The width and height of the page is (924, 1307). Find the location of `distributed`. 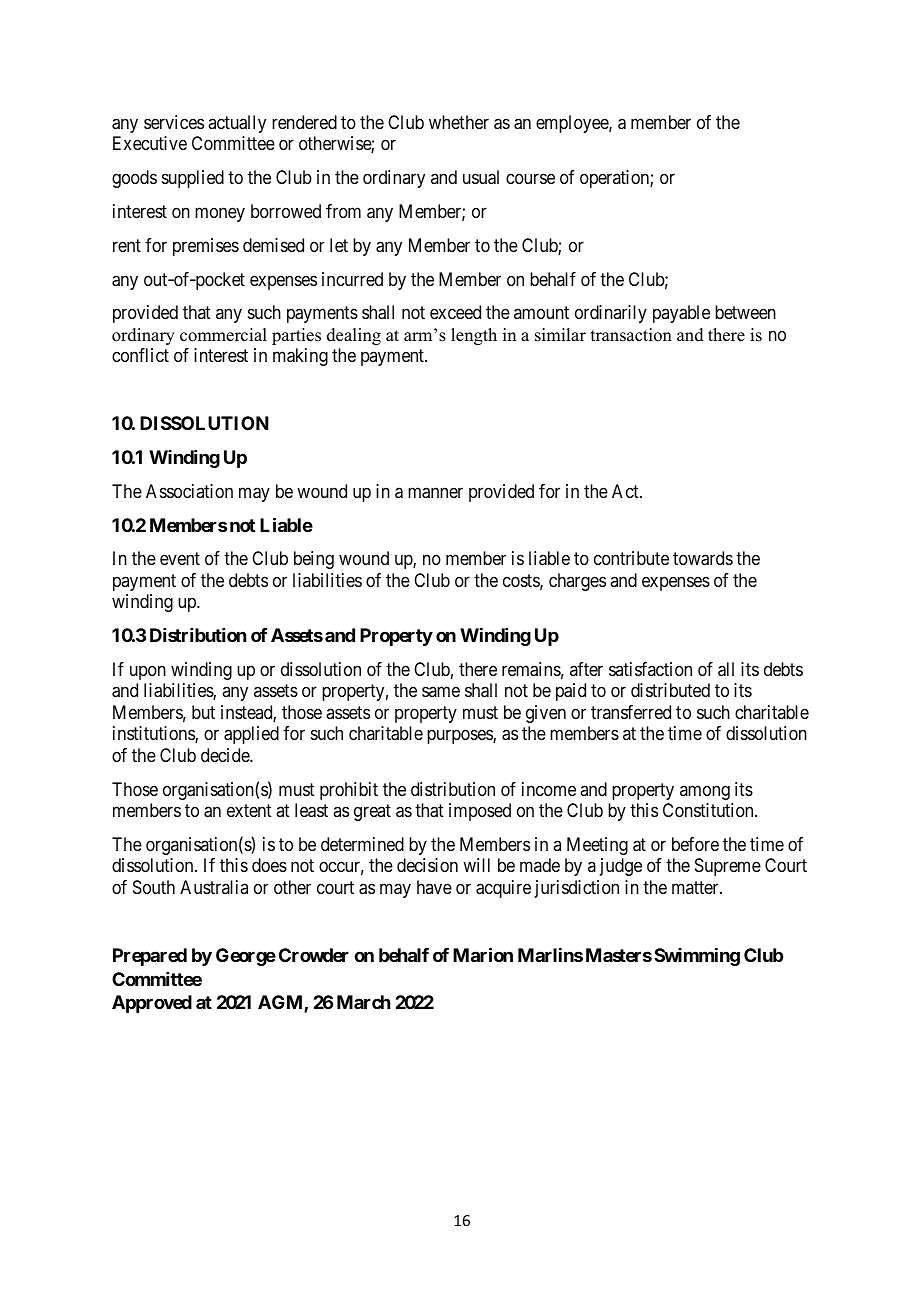

distributed is located at coordinates (670, 690).
